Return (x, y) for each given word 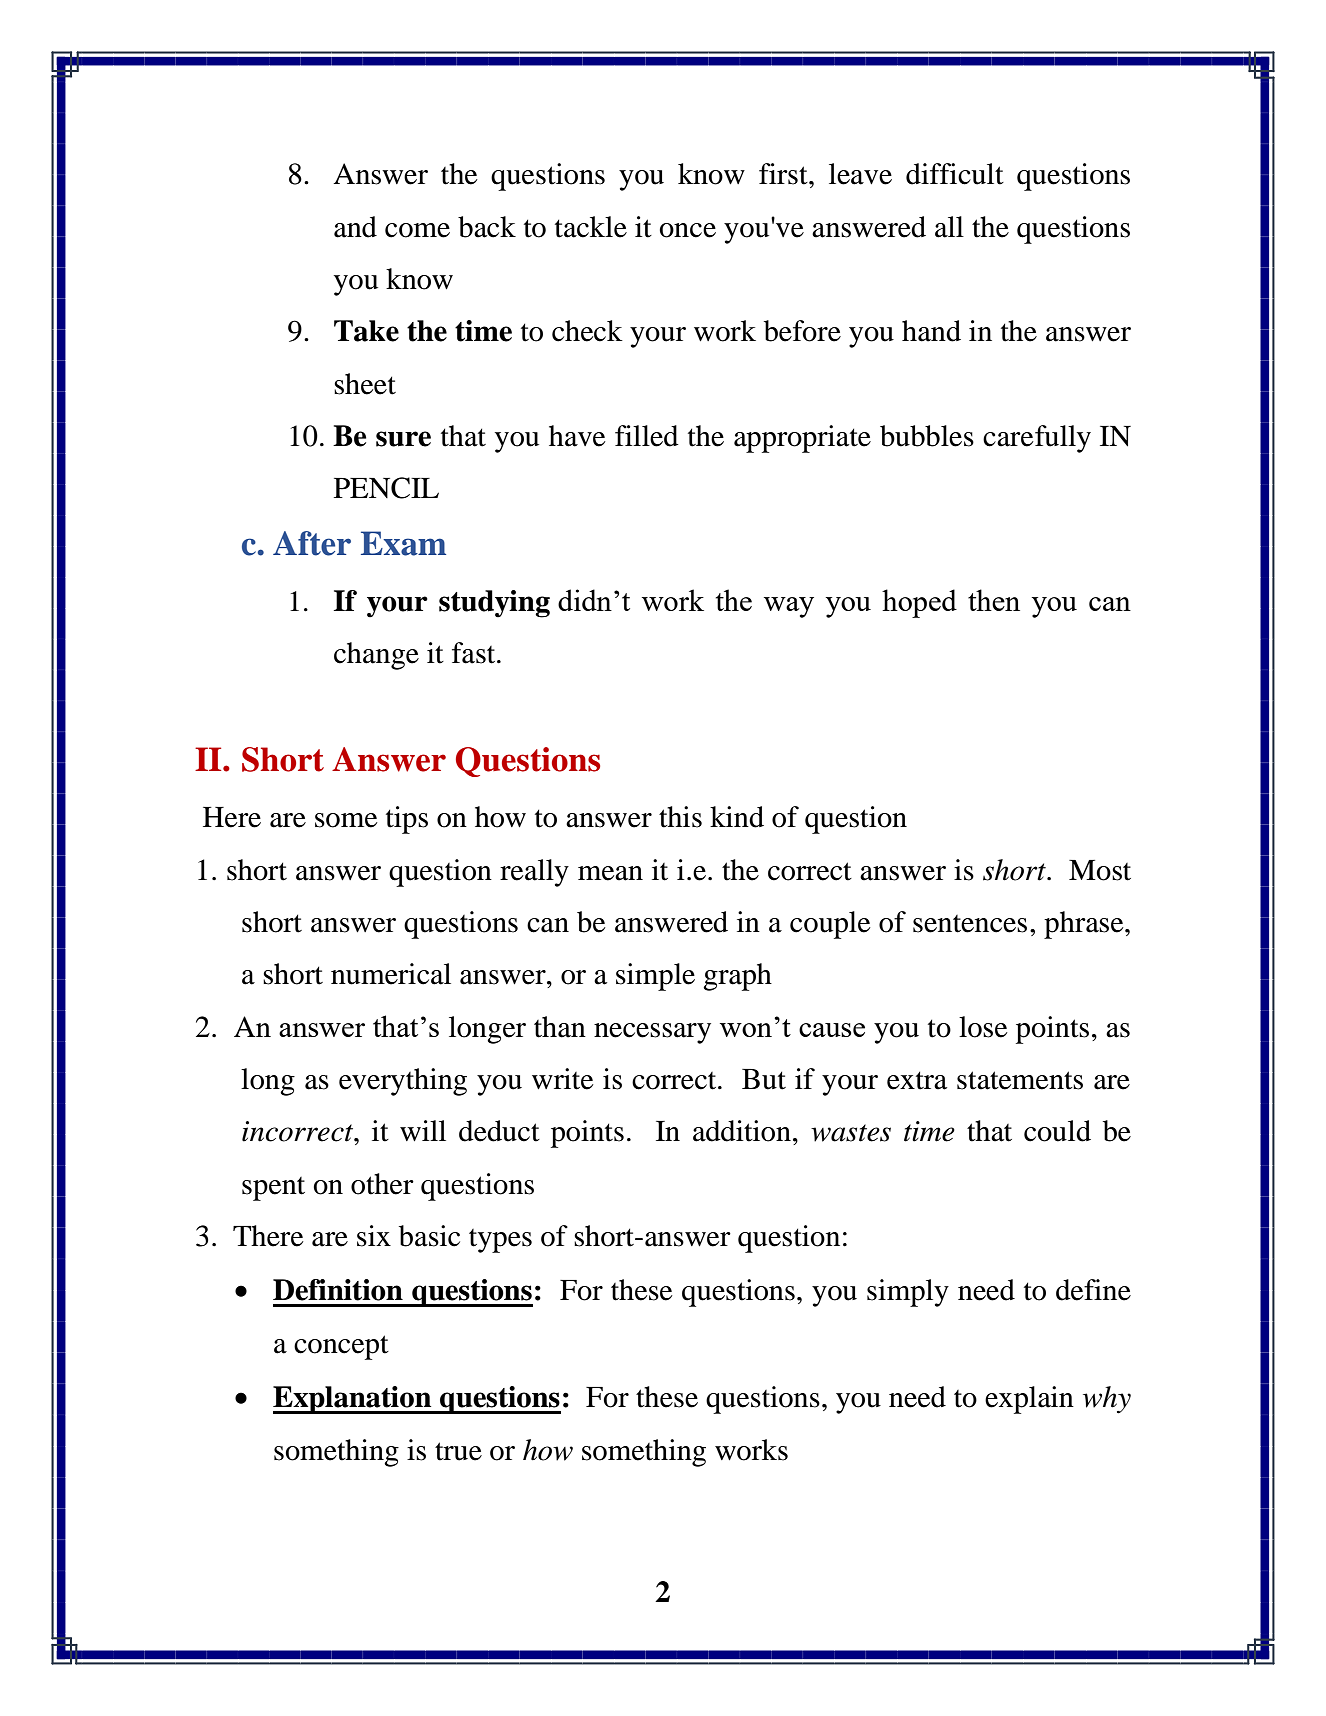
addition (742, 1131)
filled (647, 436)
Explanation (353, 1400)
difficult (955, 174)
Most (1100, 870)
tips (407, 820)
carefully (1037, 439)
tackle (591, 227)
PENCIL (386, 488)
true (458, 1451)
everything (403, 1082)
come (417, 230)
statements (1020, 1080)
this (680, 817)
